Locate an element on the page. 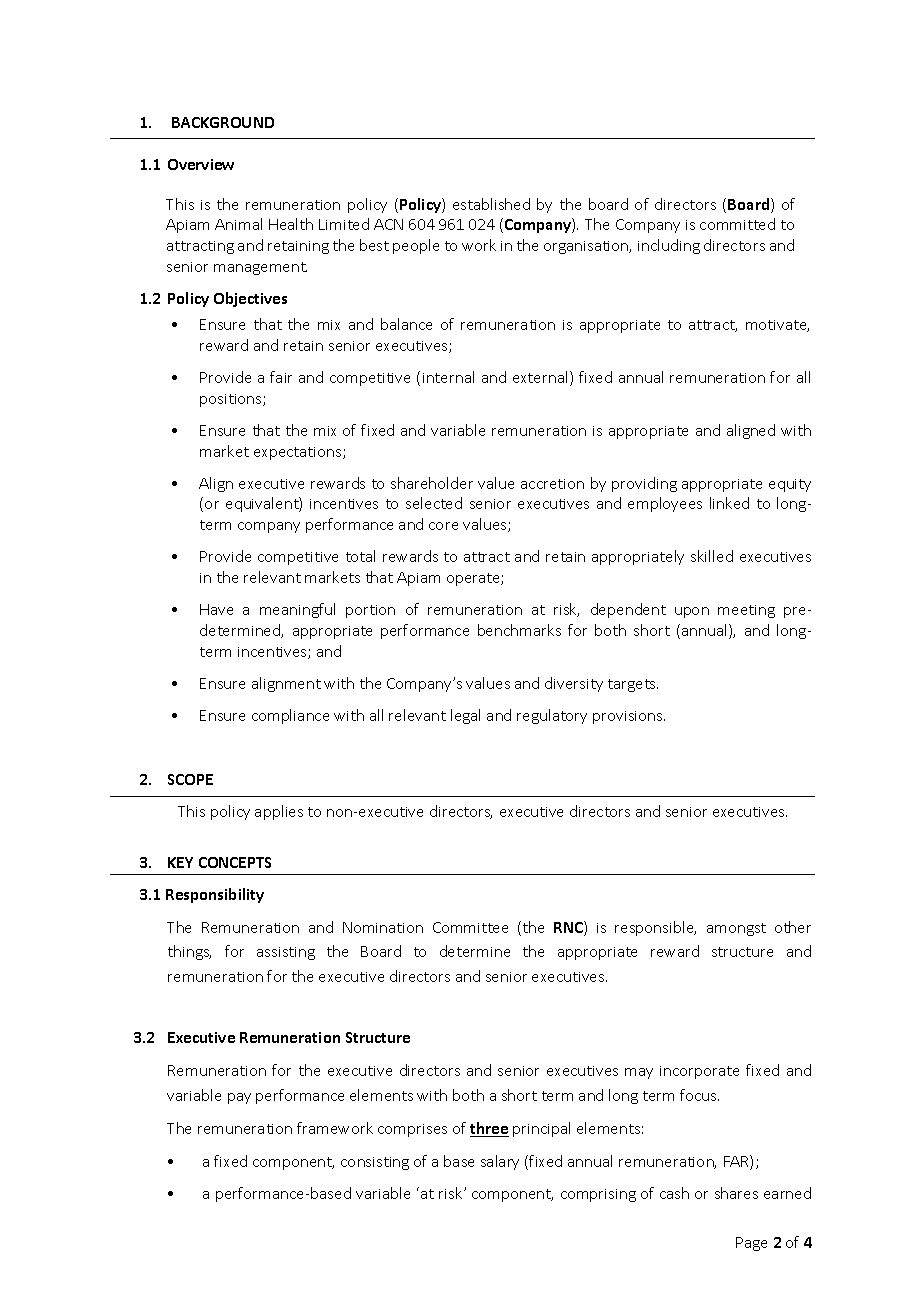 The image size is (924, 1308). amongst is located at coordinates (736, 929).
